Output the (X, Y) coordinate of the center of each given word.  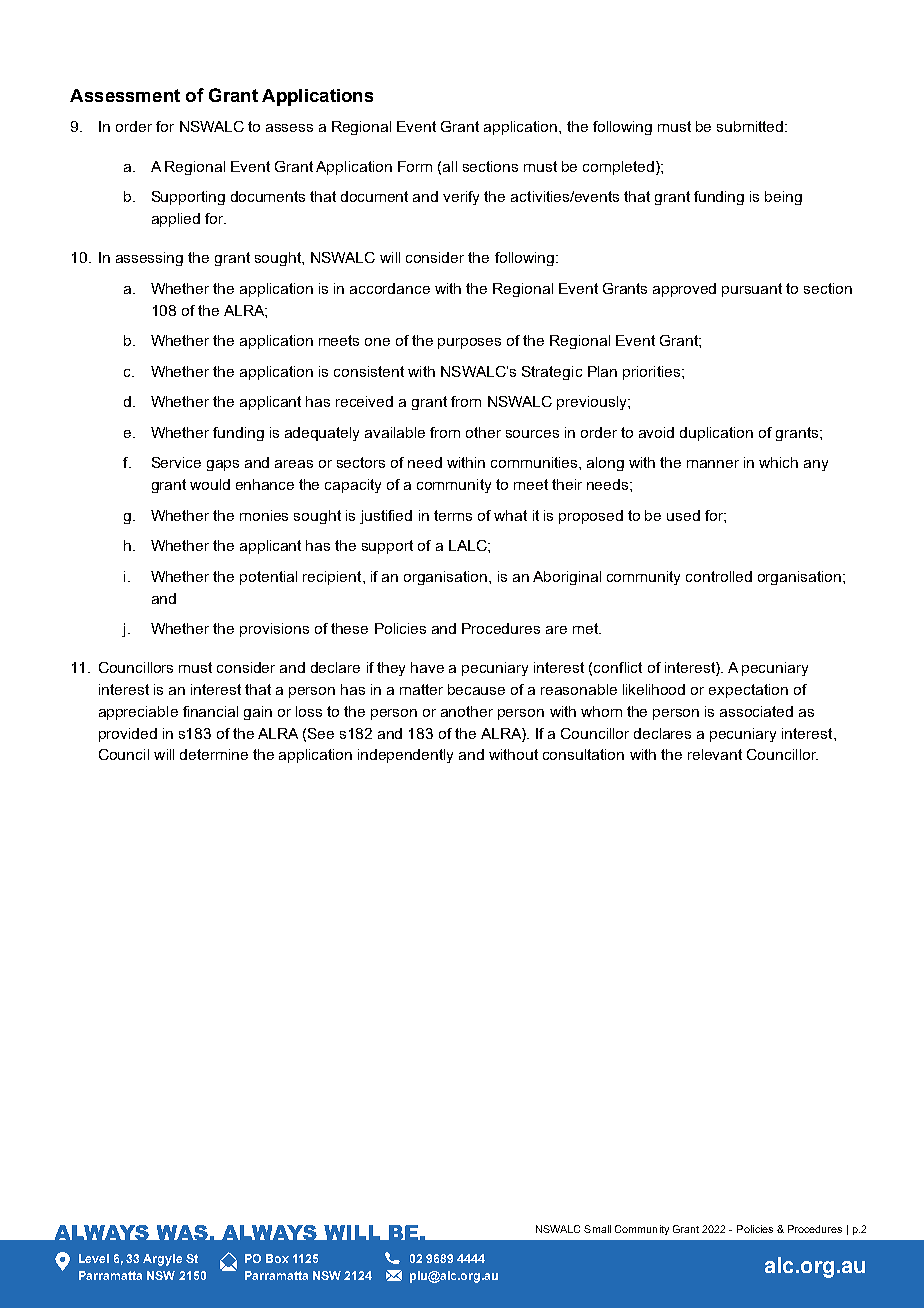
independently (405, 756)
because (476, 689)
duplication (716, 434)
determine (214, 754)
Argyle (162, 1260)
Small (597, 1229)
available (395, 432)
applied (176, 220)
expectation (748, 691)
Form (415, 166)
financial (210, 711)
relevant (715, 754)
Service (176, 462)
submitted (751, 126)
